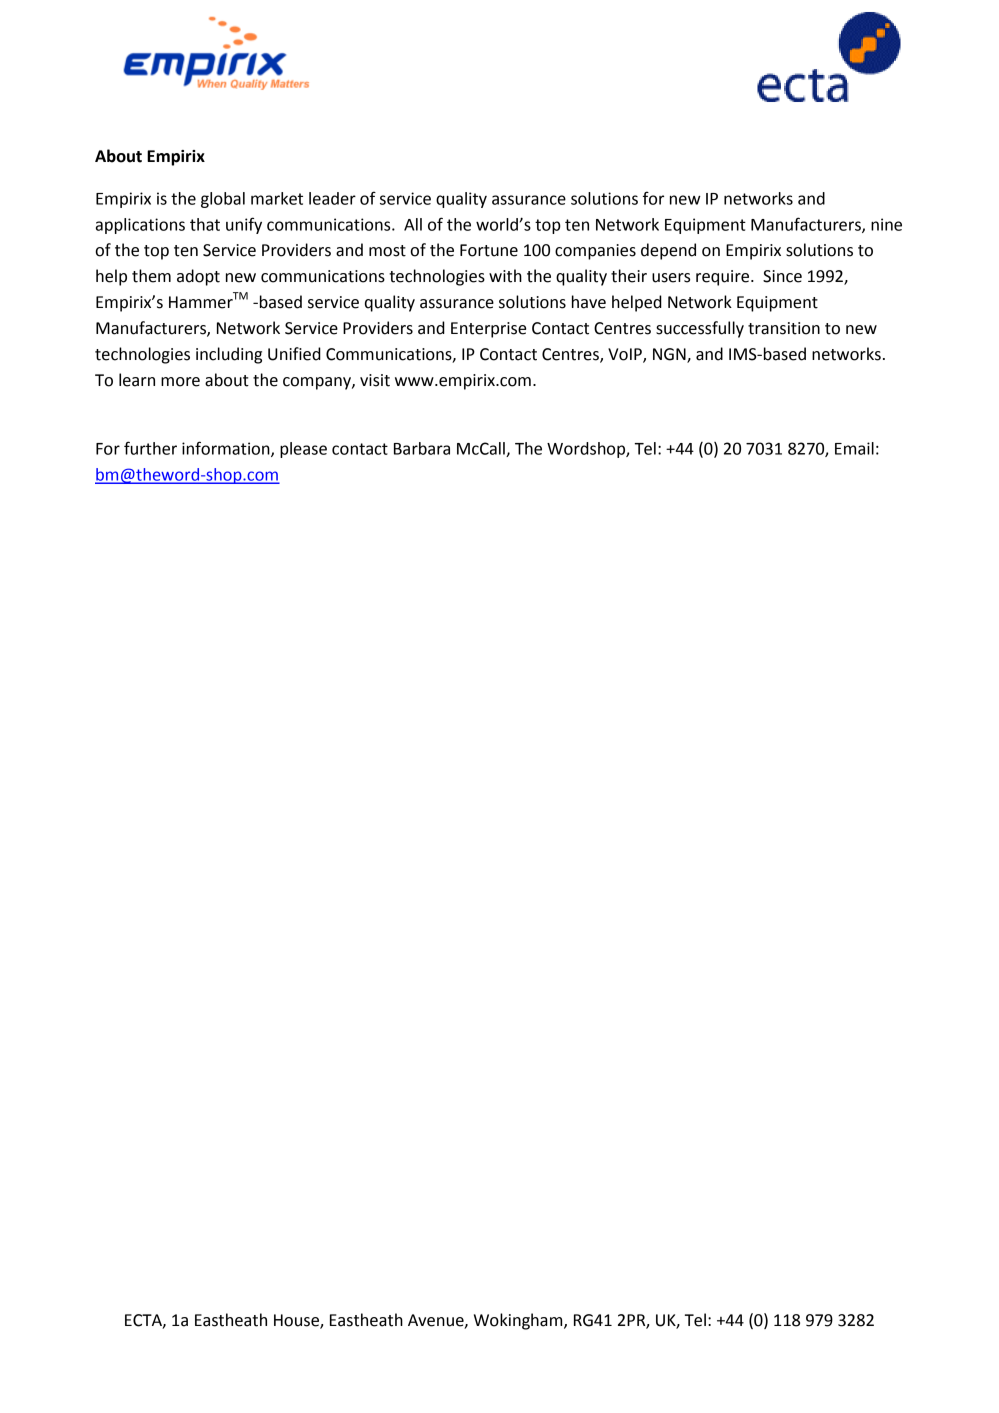 The width and height of the page is (999, 1413). I want to click on more, so click(180, 382).
